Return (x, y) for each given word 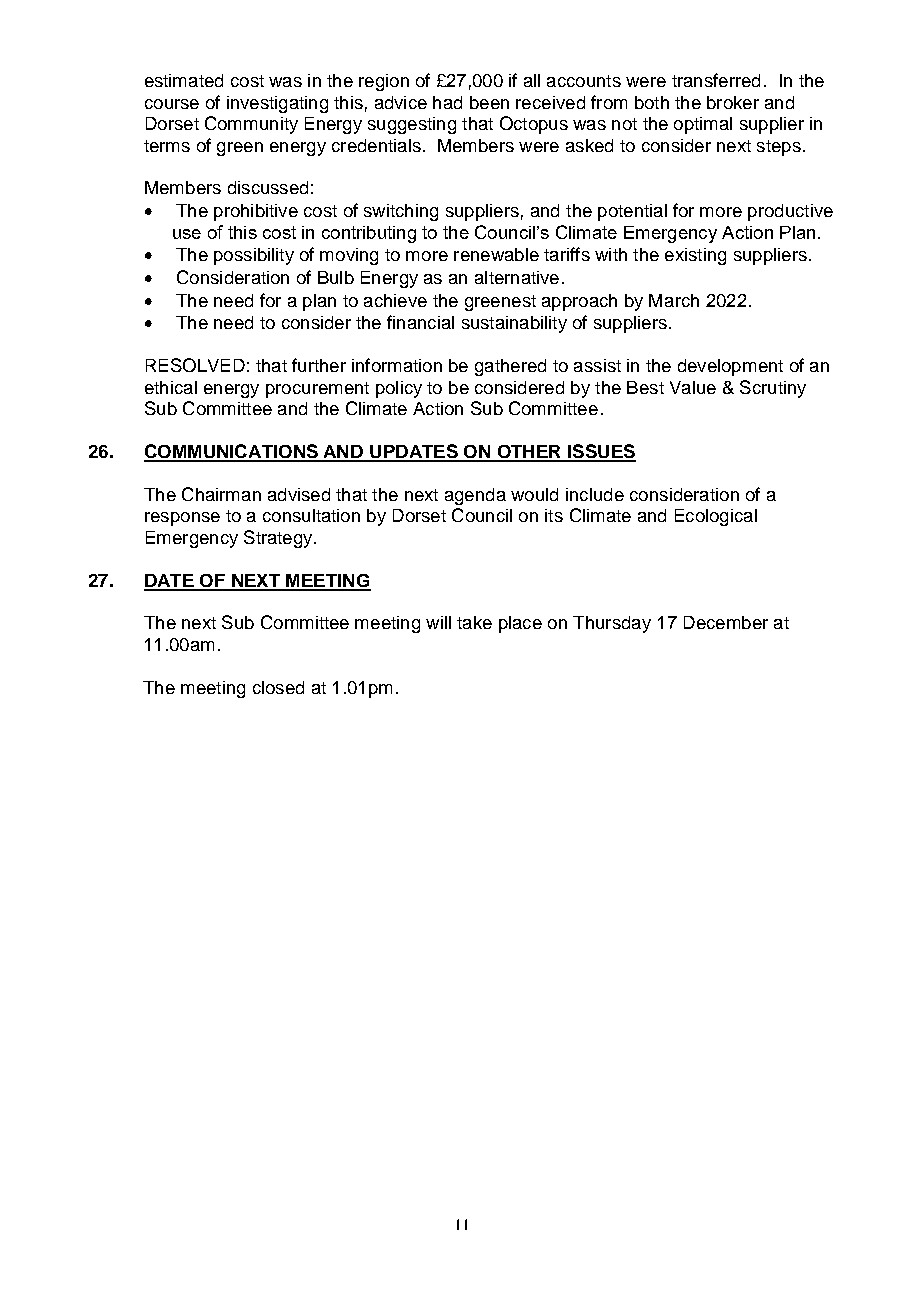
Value (693, 387)
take (474, 622)
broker (733, 102)
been (489, 102)
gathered (510, 367)
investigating (277, 104)
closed (278, 687)
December (726, 622)
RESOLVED (195, 365)
